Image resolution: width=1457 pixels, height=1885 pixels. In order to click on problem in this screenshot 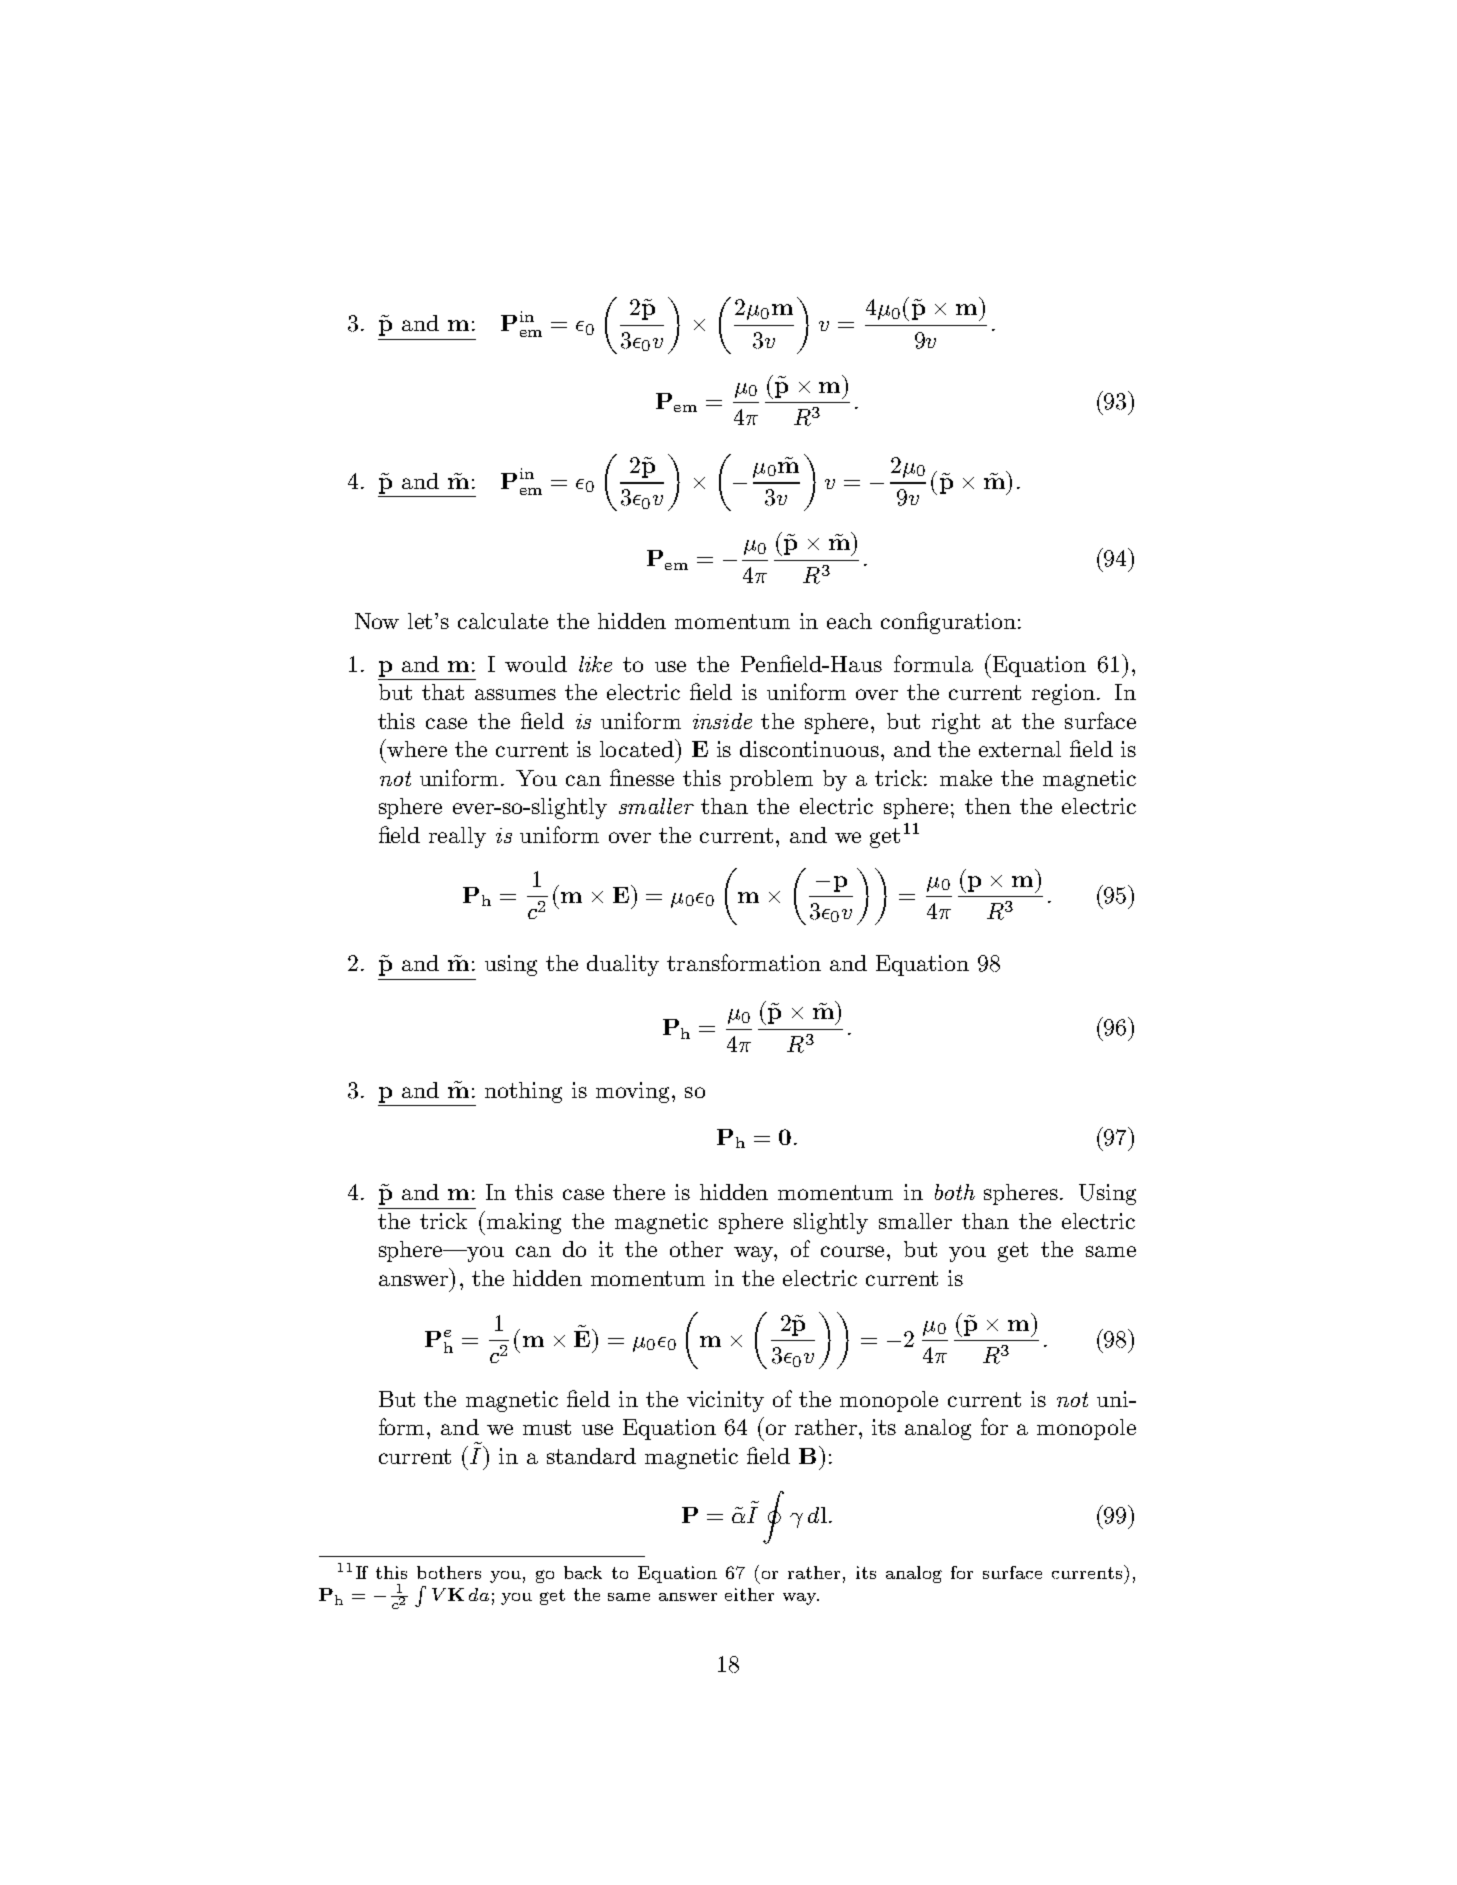, I will do `click(771, 780)`.
